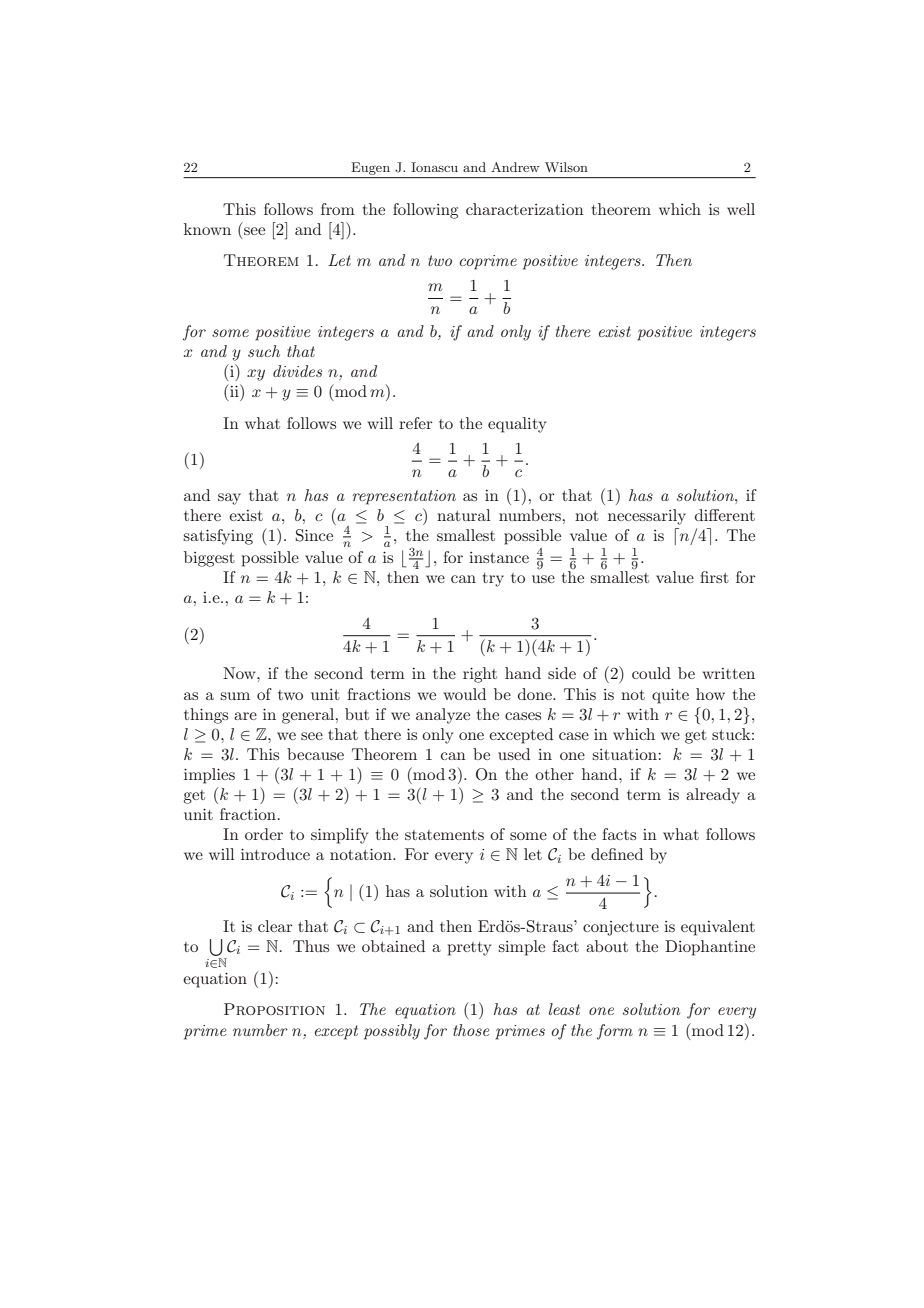 The image size is (924, 1308). Describe the element at coordinates (274, 1009) in the screenshot. I see `Proposition` at that location.
